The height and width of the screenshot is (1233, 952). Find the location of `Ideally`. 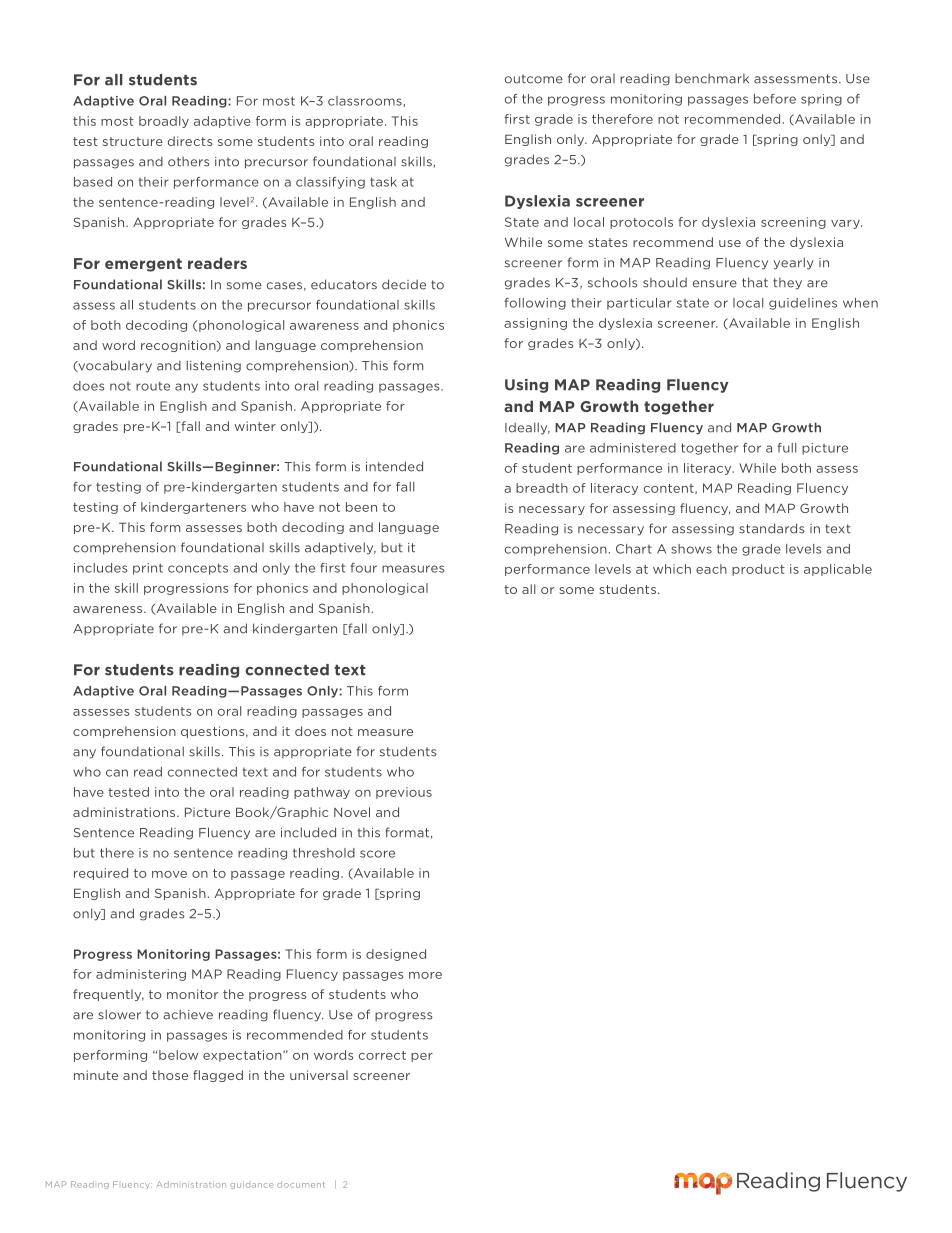

Ideally is located at coordinates (527, 428).
